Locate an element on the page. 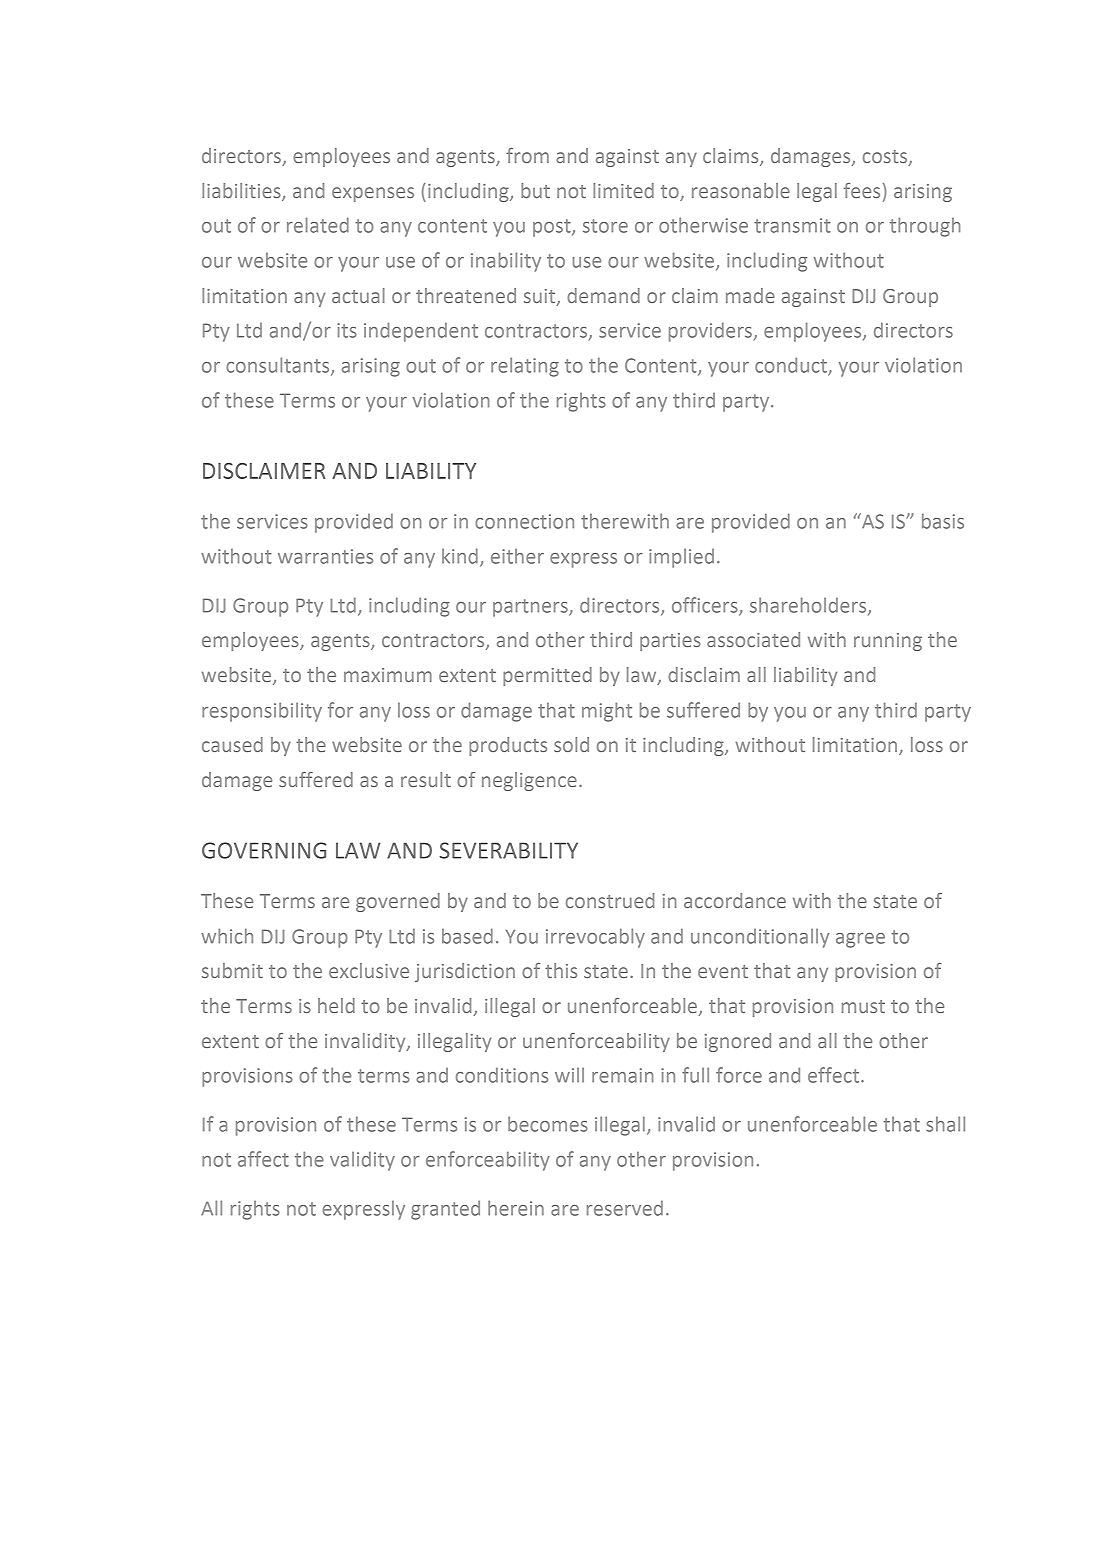  running is located at coordinates (888, 642).
